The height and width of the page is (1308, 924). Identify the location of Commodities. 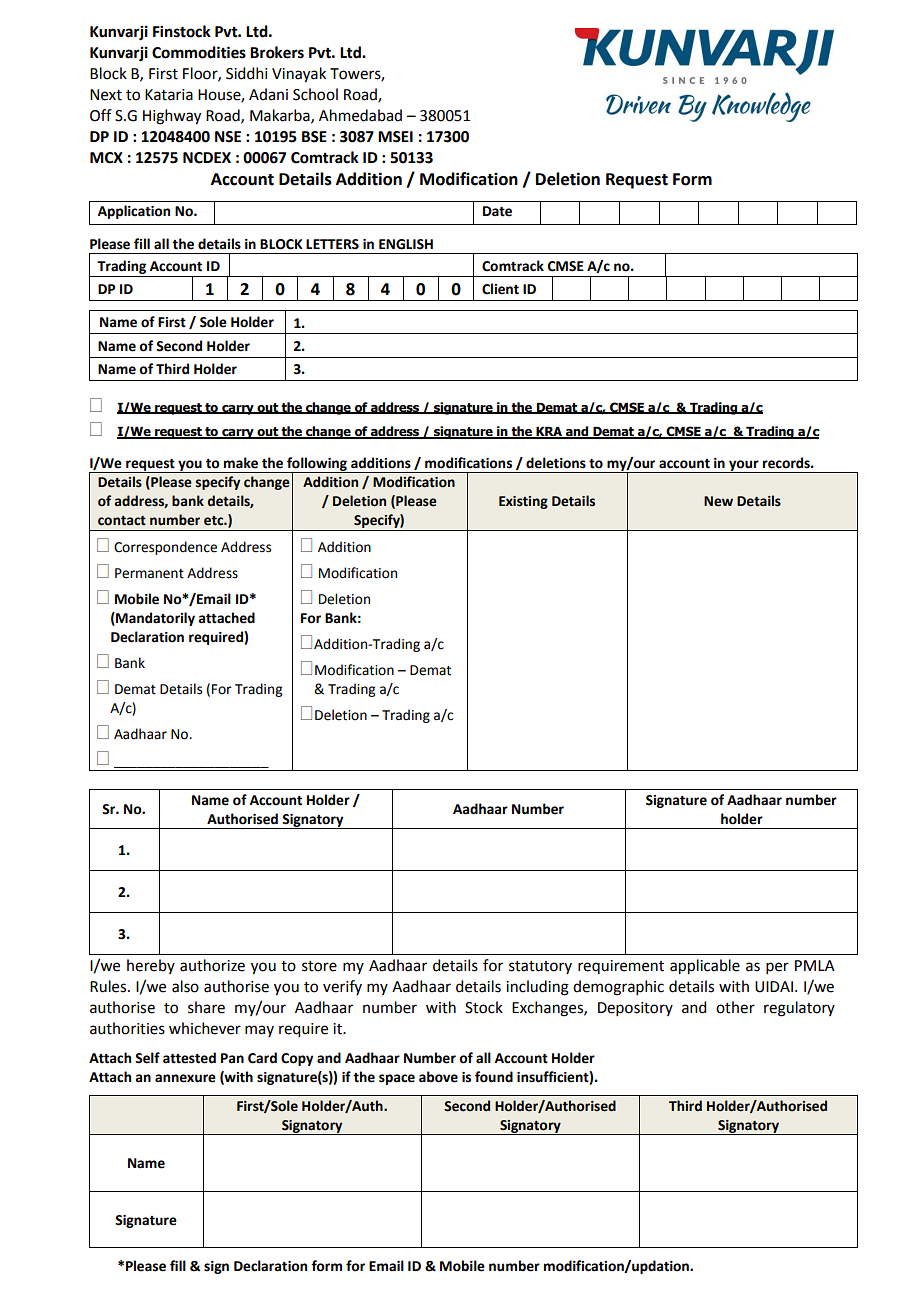
(199, 52).
